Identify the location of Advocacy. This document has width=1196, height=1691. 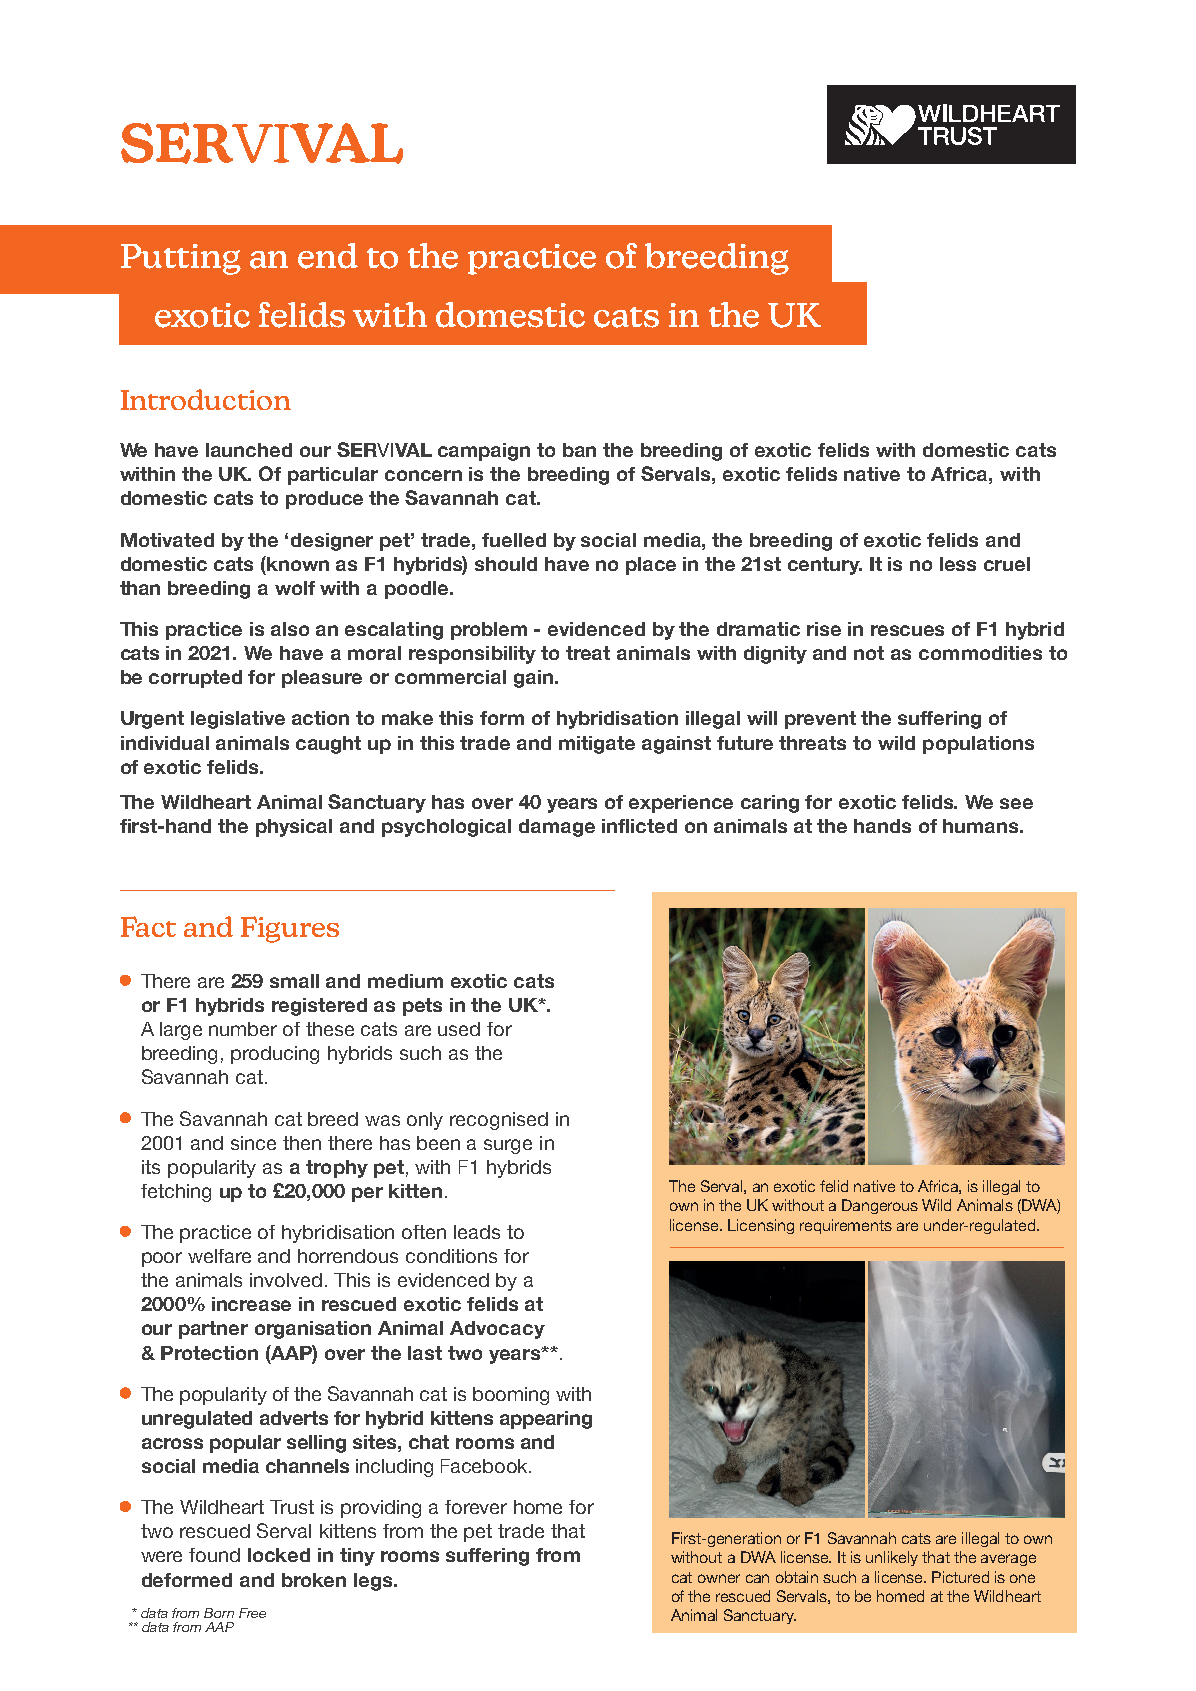
(497, 1330).
